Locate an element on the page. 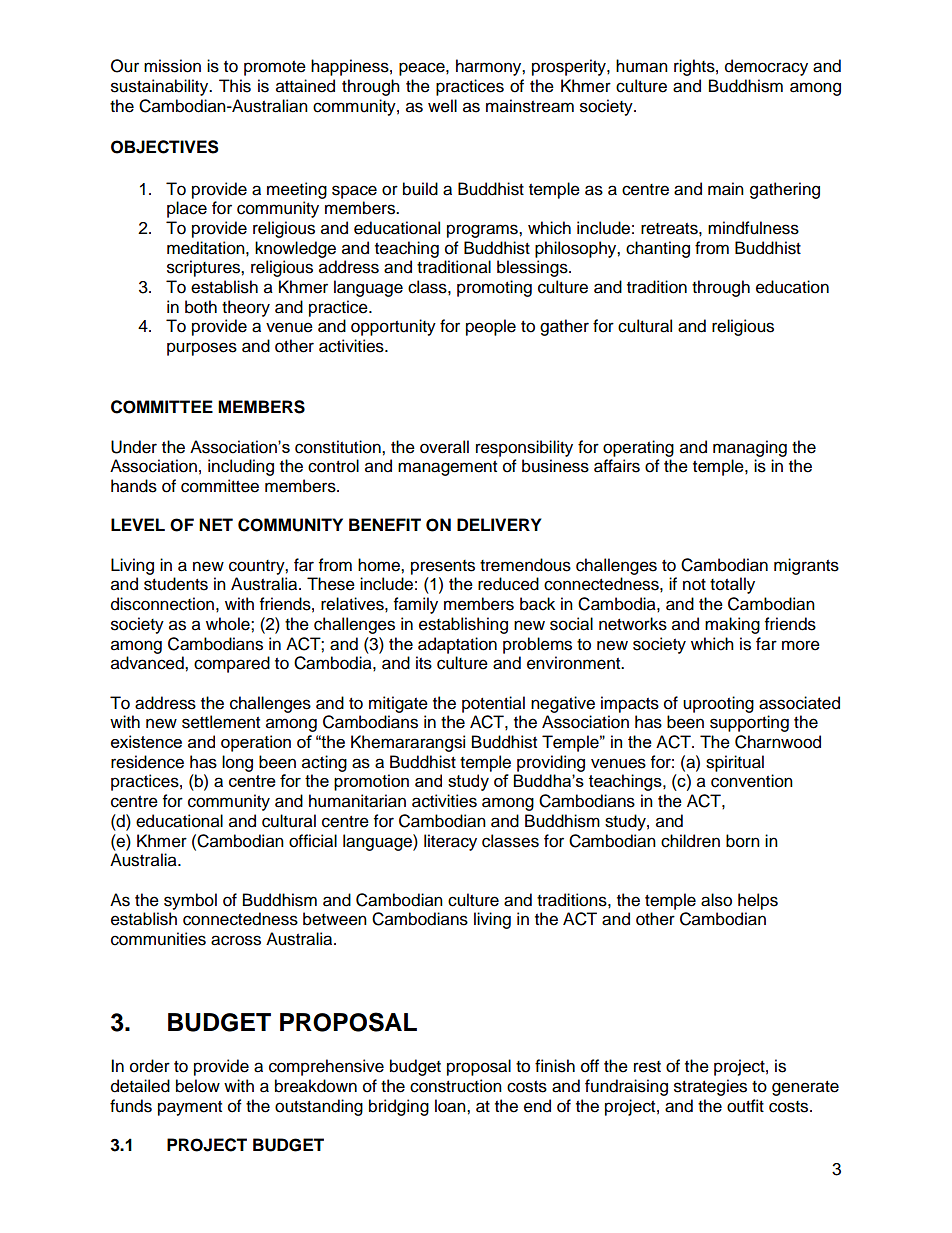 The height and width of the page is (1233, 952). chanting is located at coordinates (658, 249).
